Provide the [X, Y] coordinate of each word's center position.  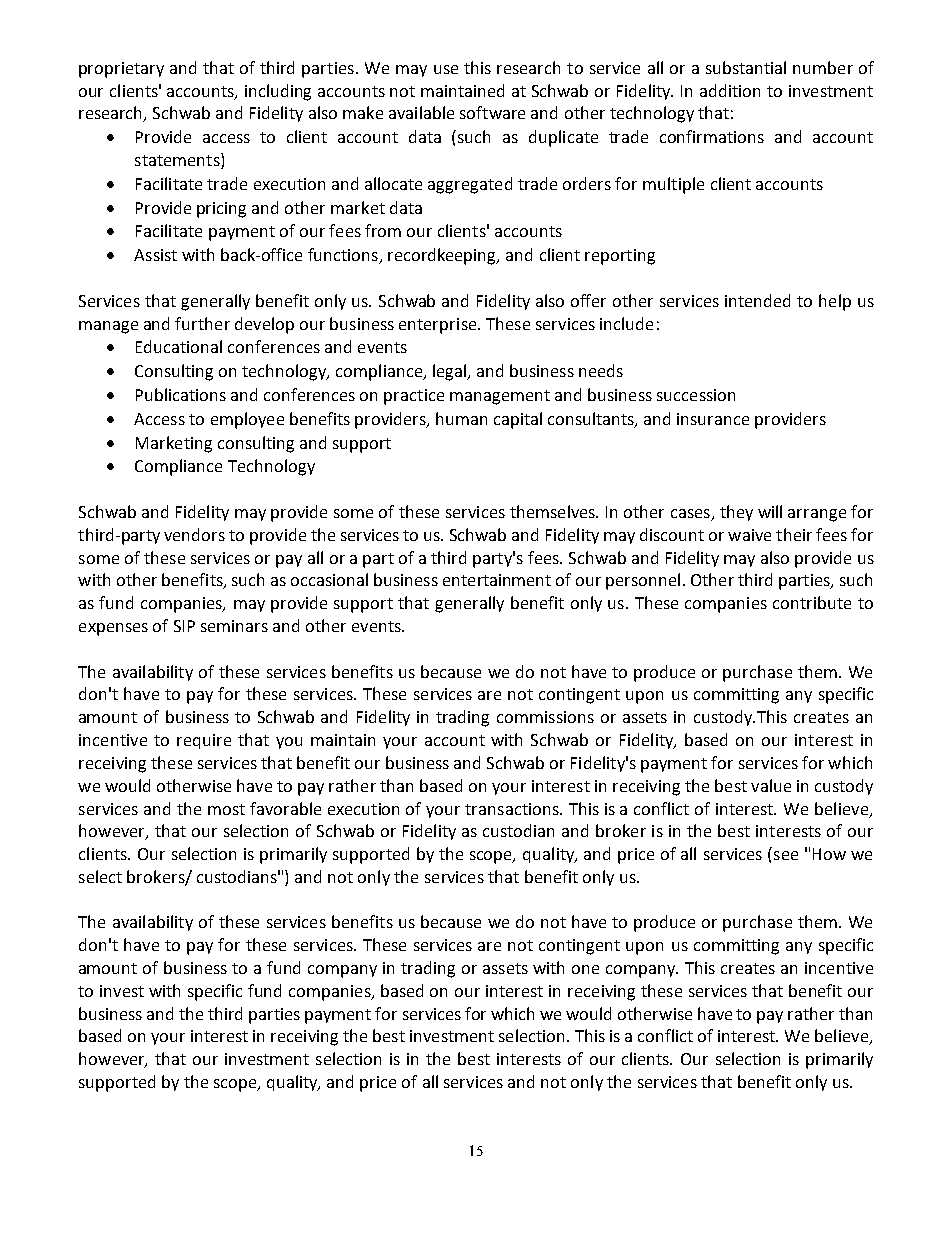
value [771, 785]
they [736, 513]
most [226, 809]
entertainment [497, 580]
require [204, 741]
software [492, 112]
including [278, 92]
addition [730, 90]
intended [757, 300]
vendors [194, 534]
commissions [545, 717]
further [202, 323]
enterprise [439, 326]
